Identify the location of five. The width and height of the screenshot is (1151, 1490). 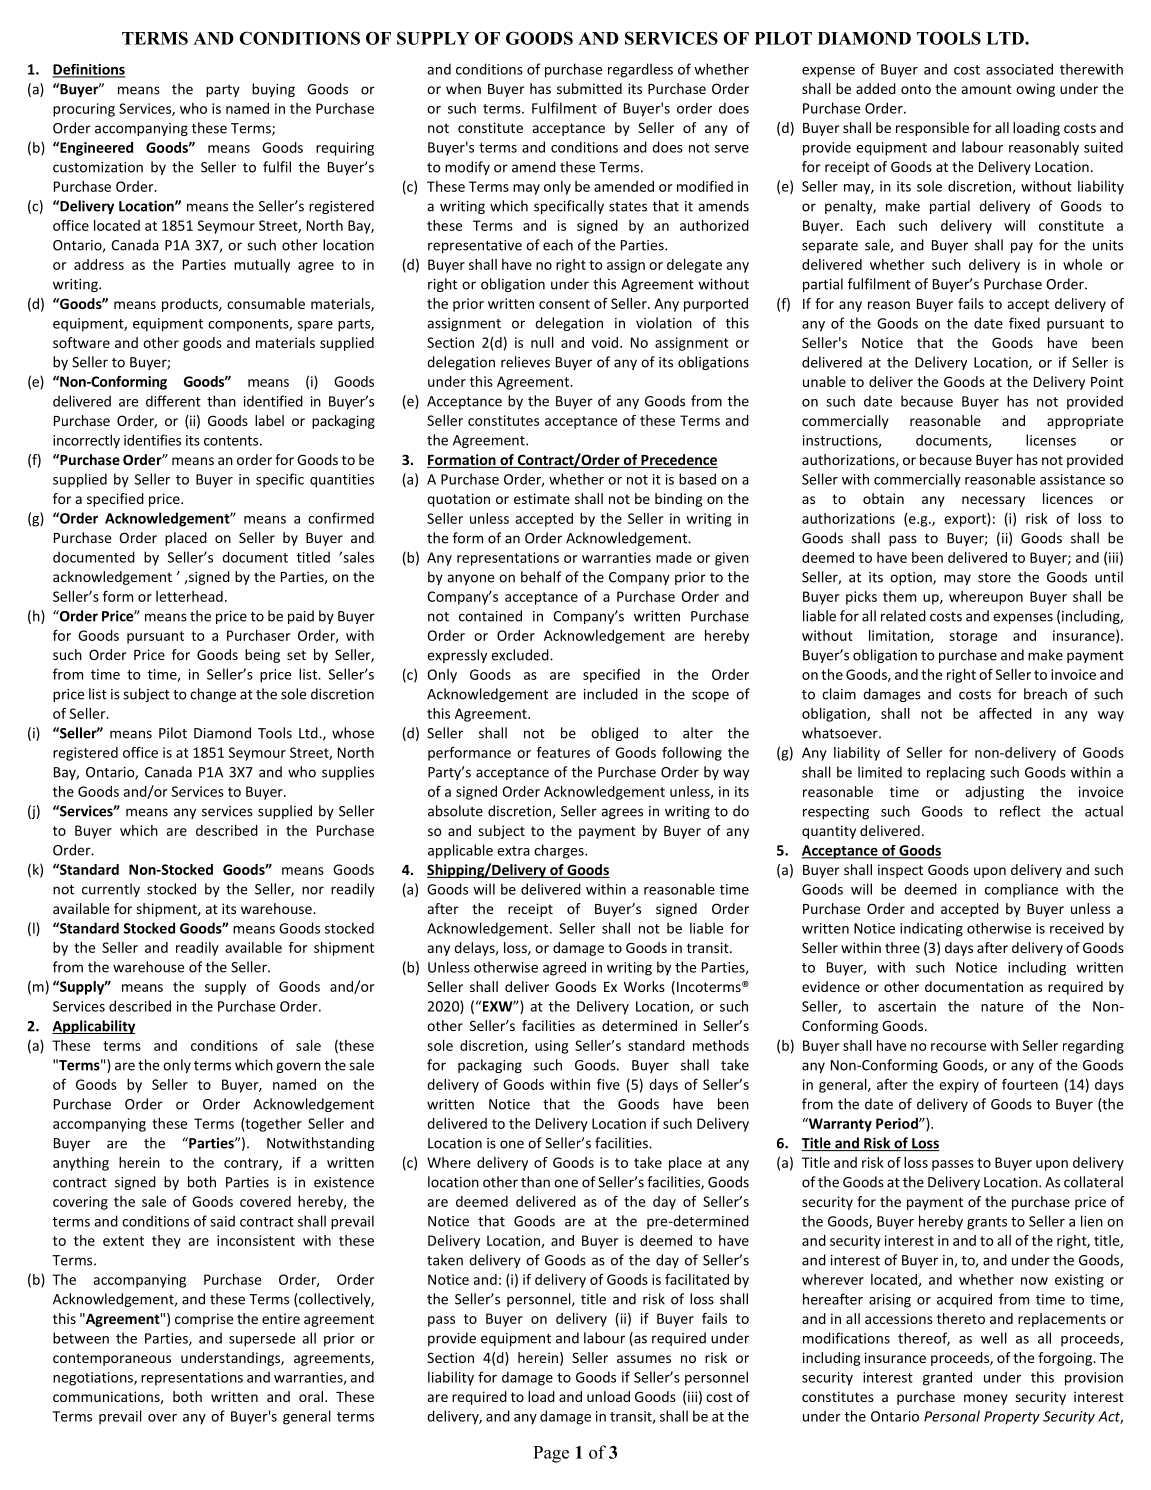
(608, 1084).
